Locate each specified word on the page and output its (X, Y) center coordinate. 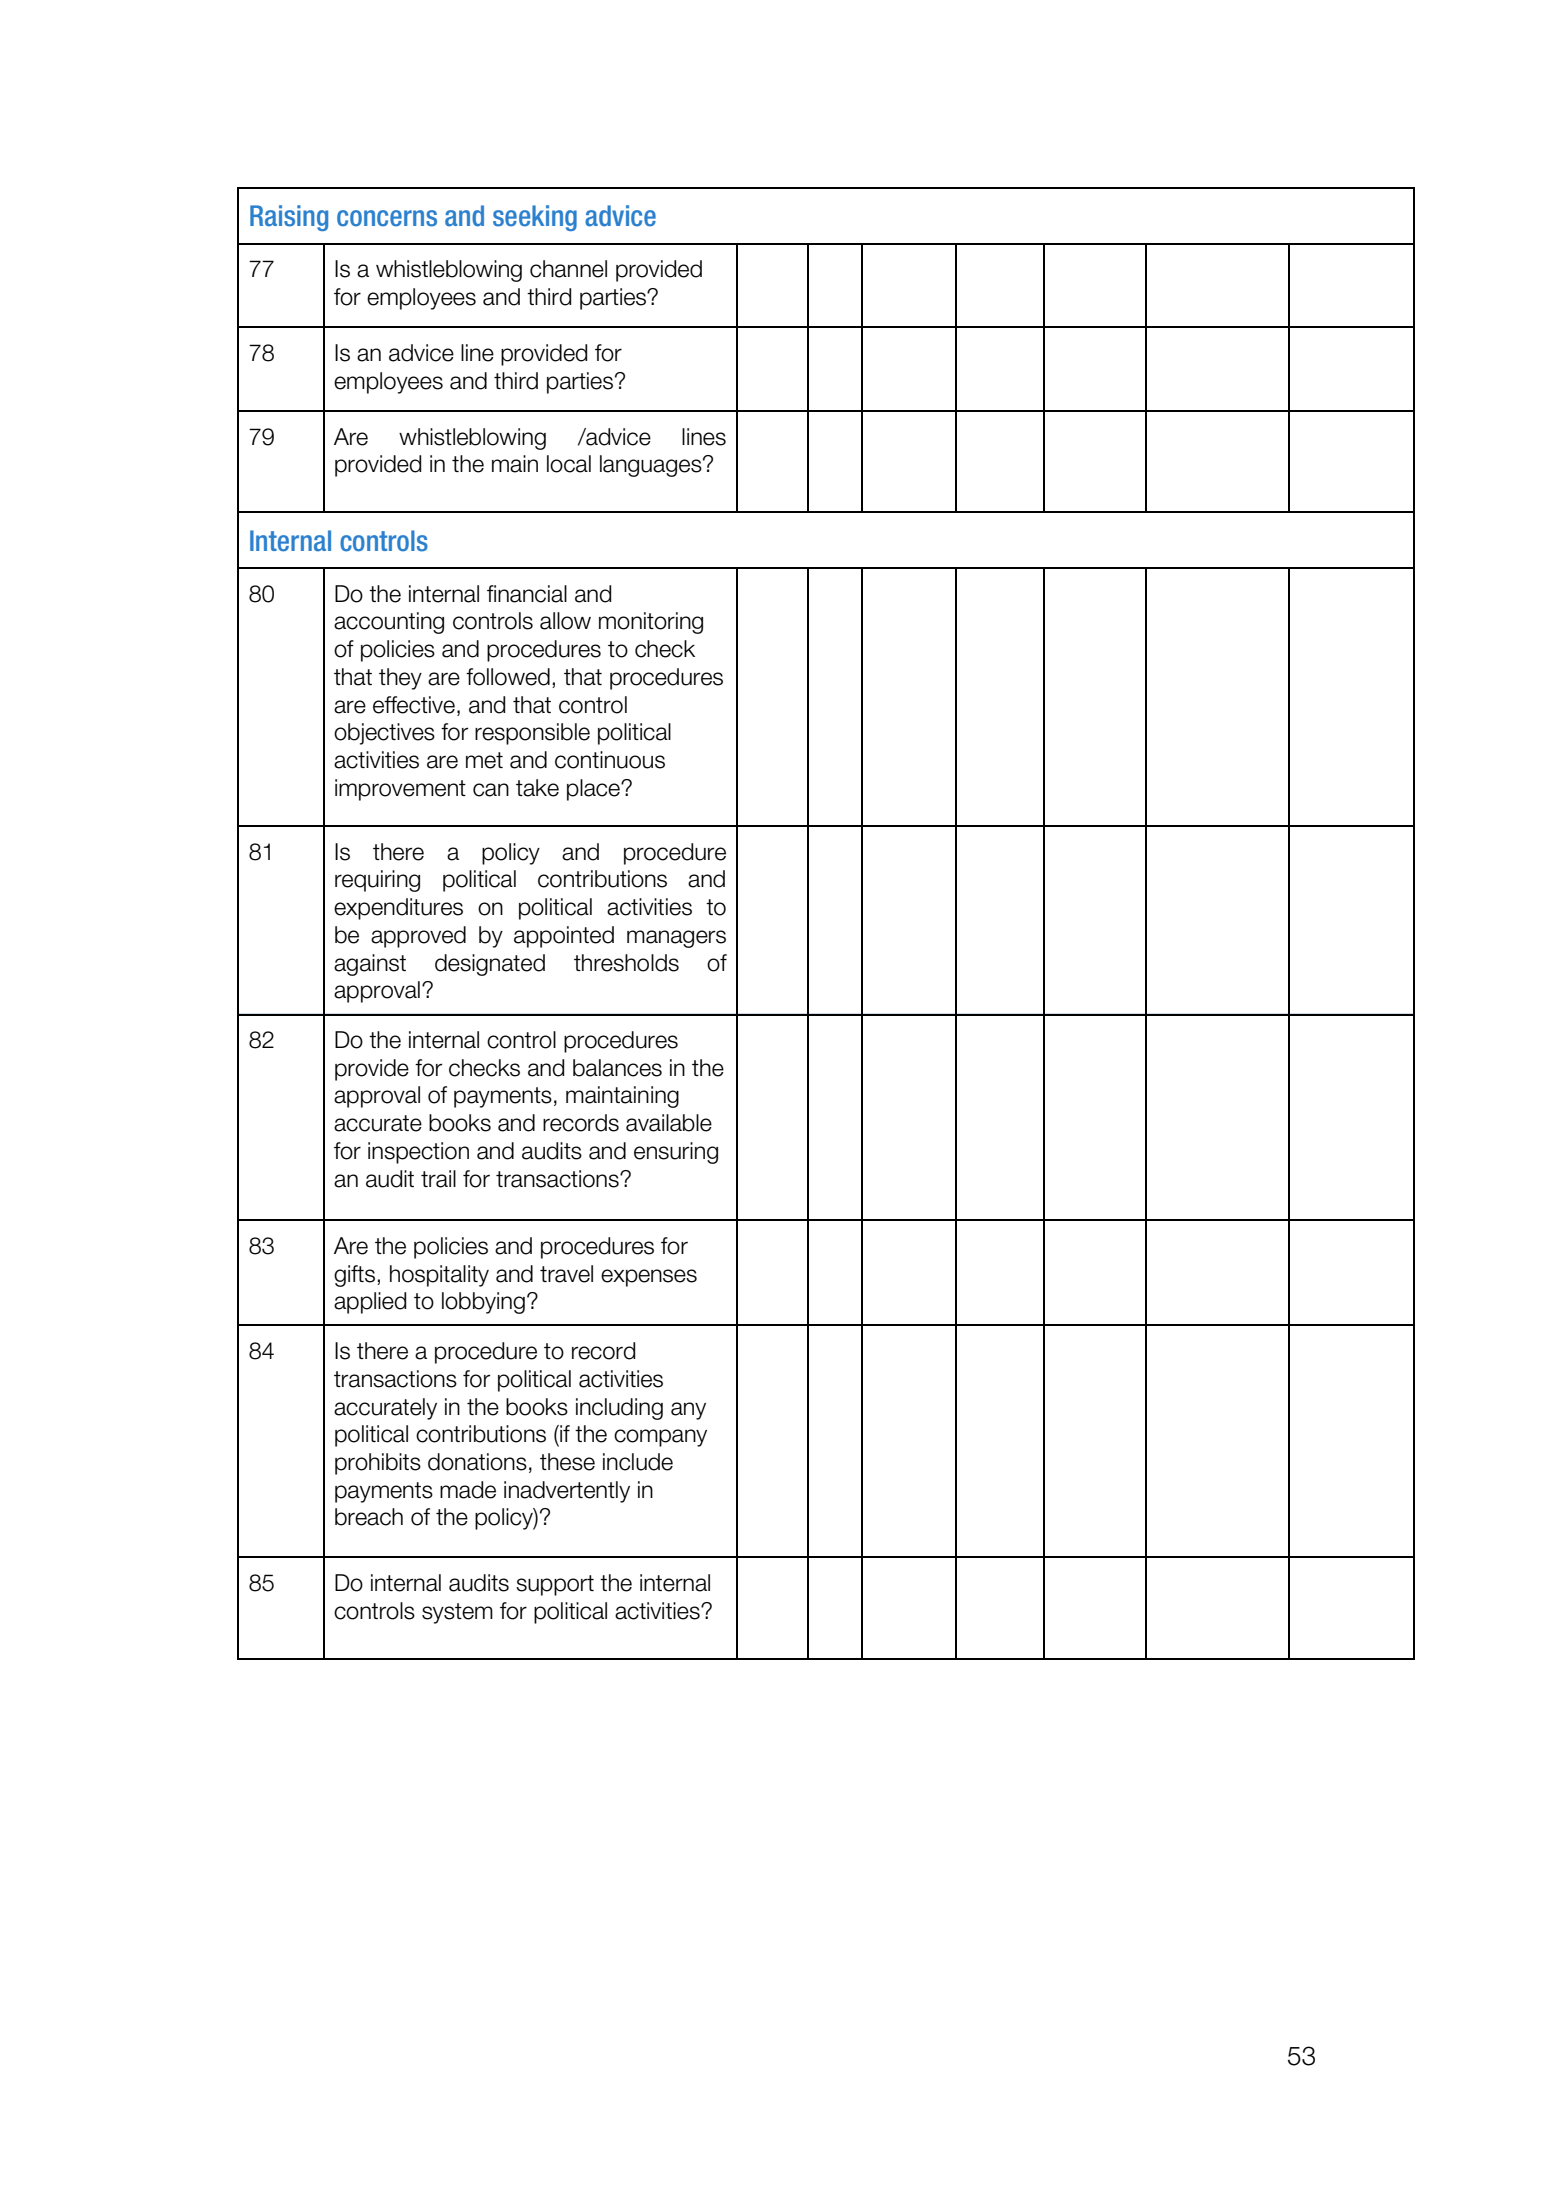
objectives (384, 734)
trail (438, 1179)
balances (617, 1068)
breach (369, 1517)
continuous (610, 760)
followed (508, 677)
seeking (535, 218)
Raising (289, 218)
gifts (354, 1276)
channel (568, 269)
